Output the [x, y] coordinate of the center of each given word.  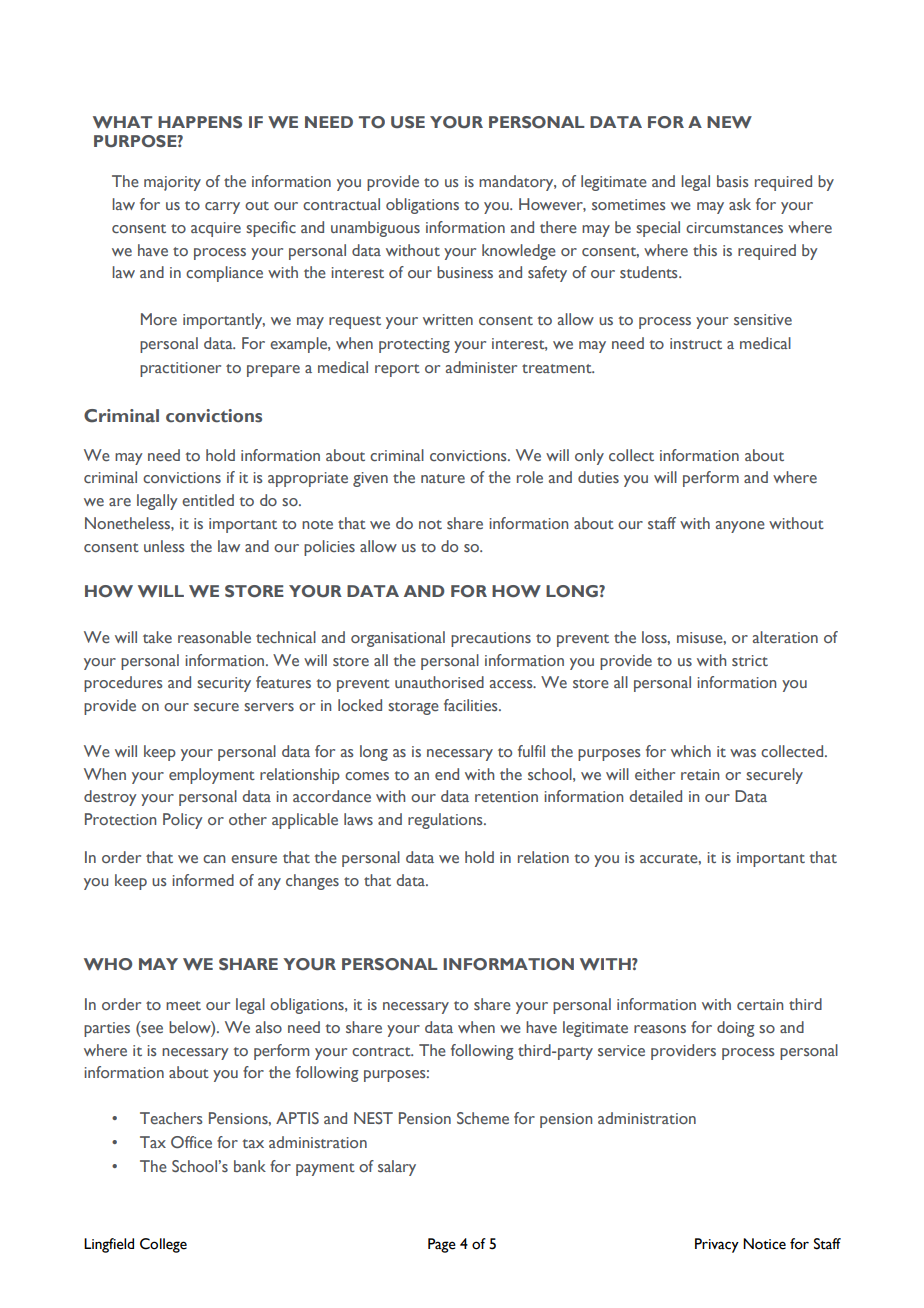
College [163, 1245]
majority [172, 183]
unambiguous [375, 229]
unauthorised [439, 682]
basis [732, 181]
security [224, 684]
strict [750, 660]
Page [442, 1245]
